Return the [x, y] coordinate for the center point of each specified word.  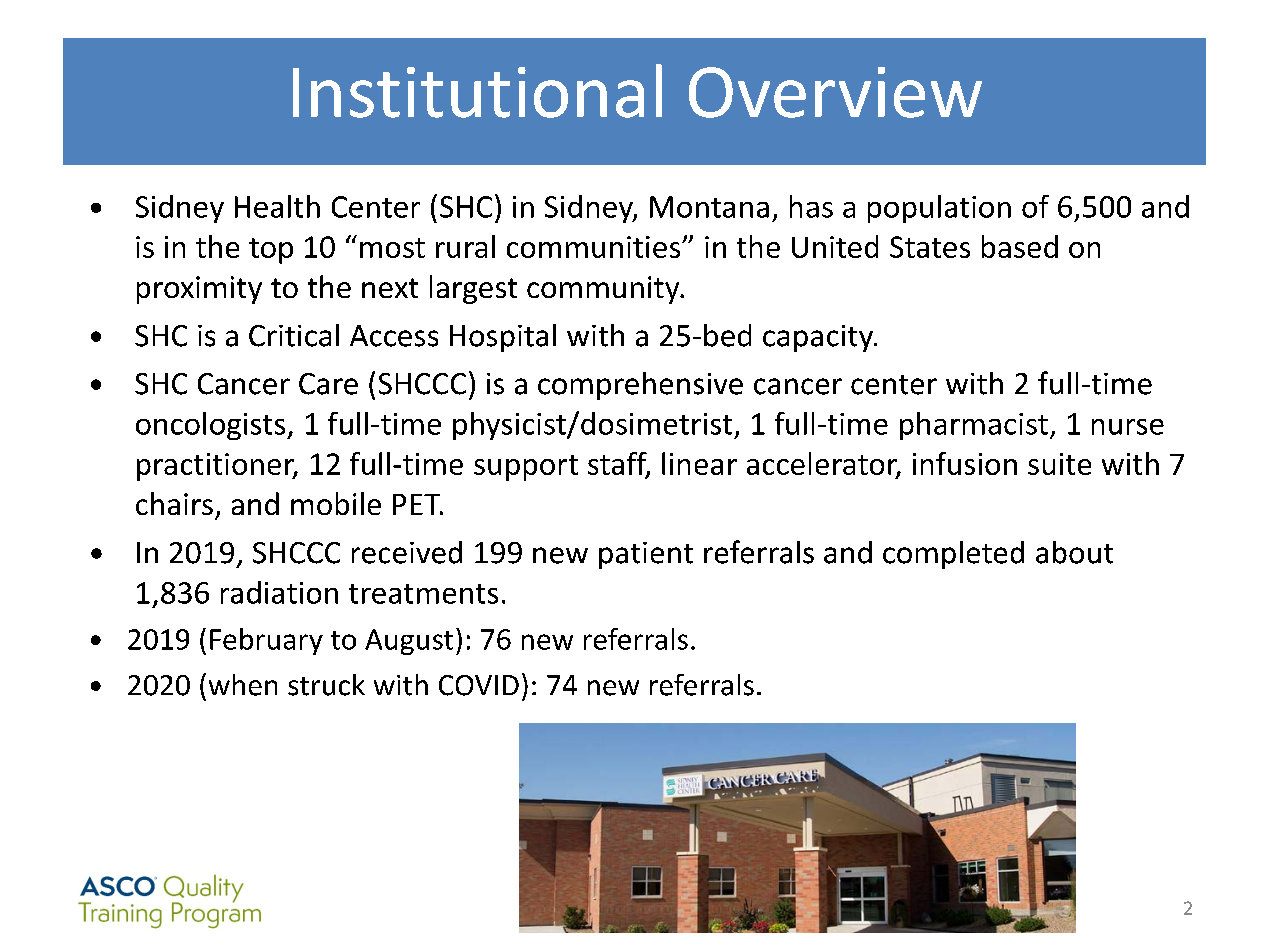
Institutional [477, 91]
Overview [835, 92]
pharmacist [974, 426]
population [939, 209]
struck [326, 685]
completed [953, 555]
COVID [479, 685]
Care [328, 384]
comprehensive [640, 386]
